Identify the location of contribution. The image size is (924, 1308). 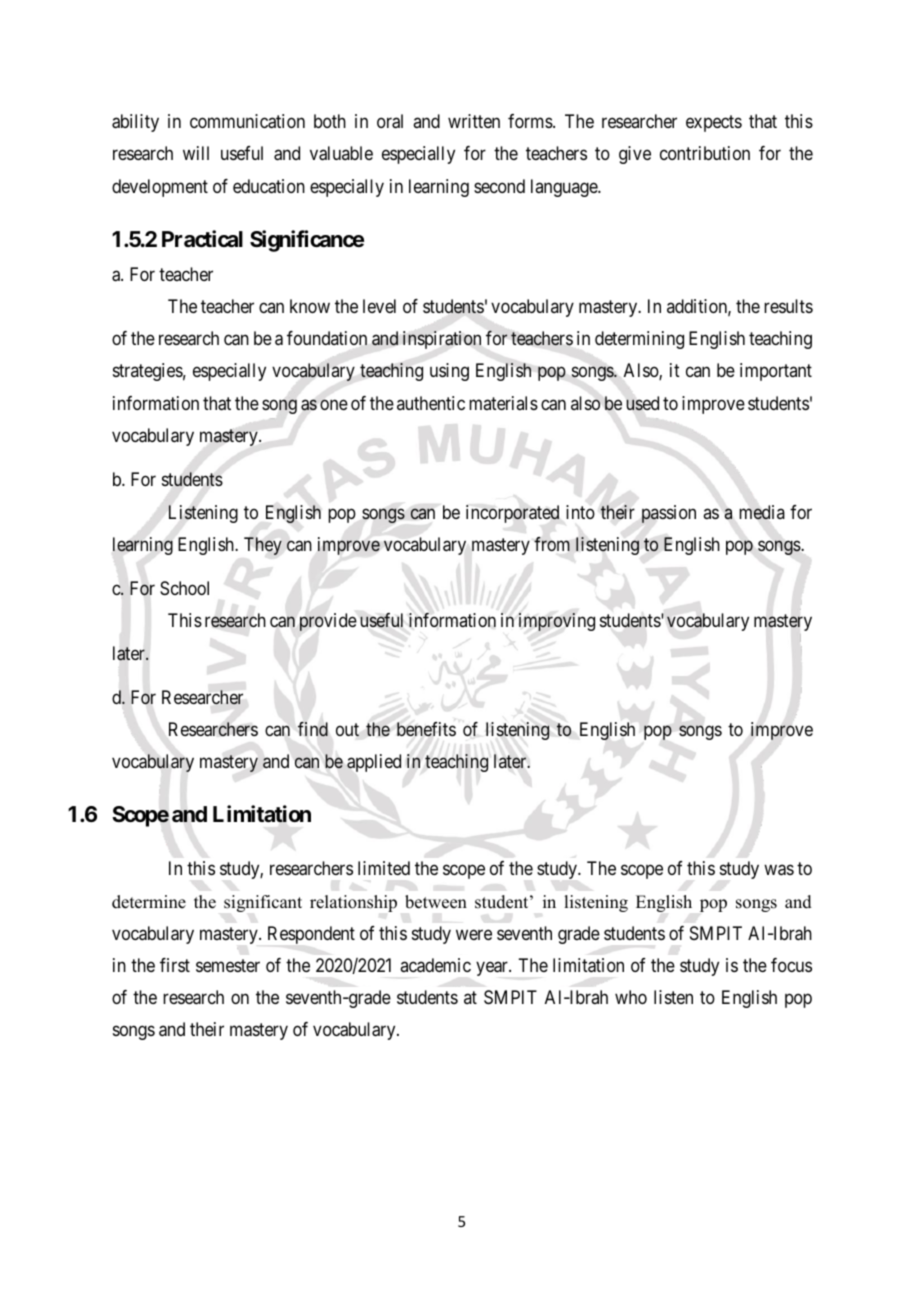
(705, 153).
